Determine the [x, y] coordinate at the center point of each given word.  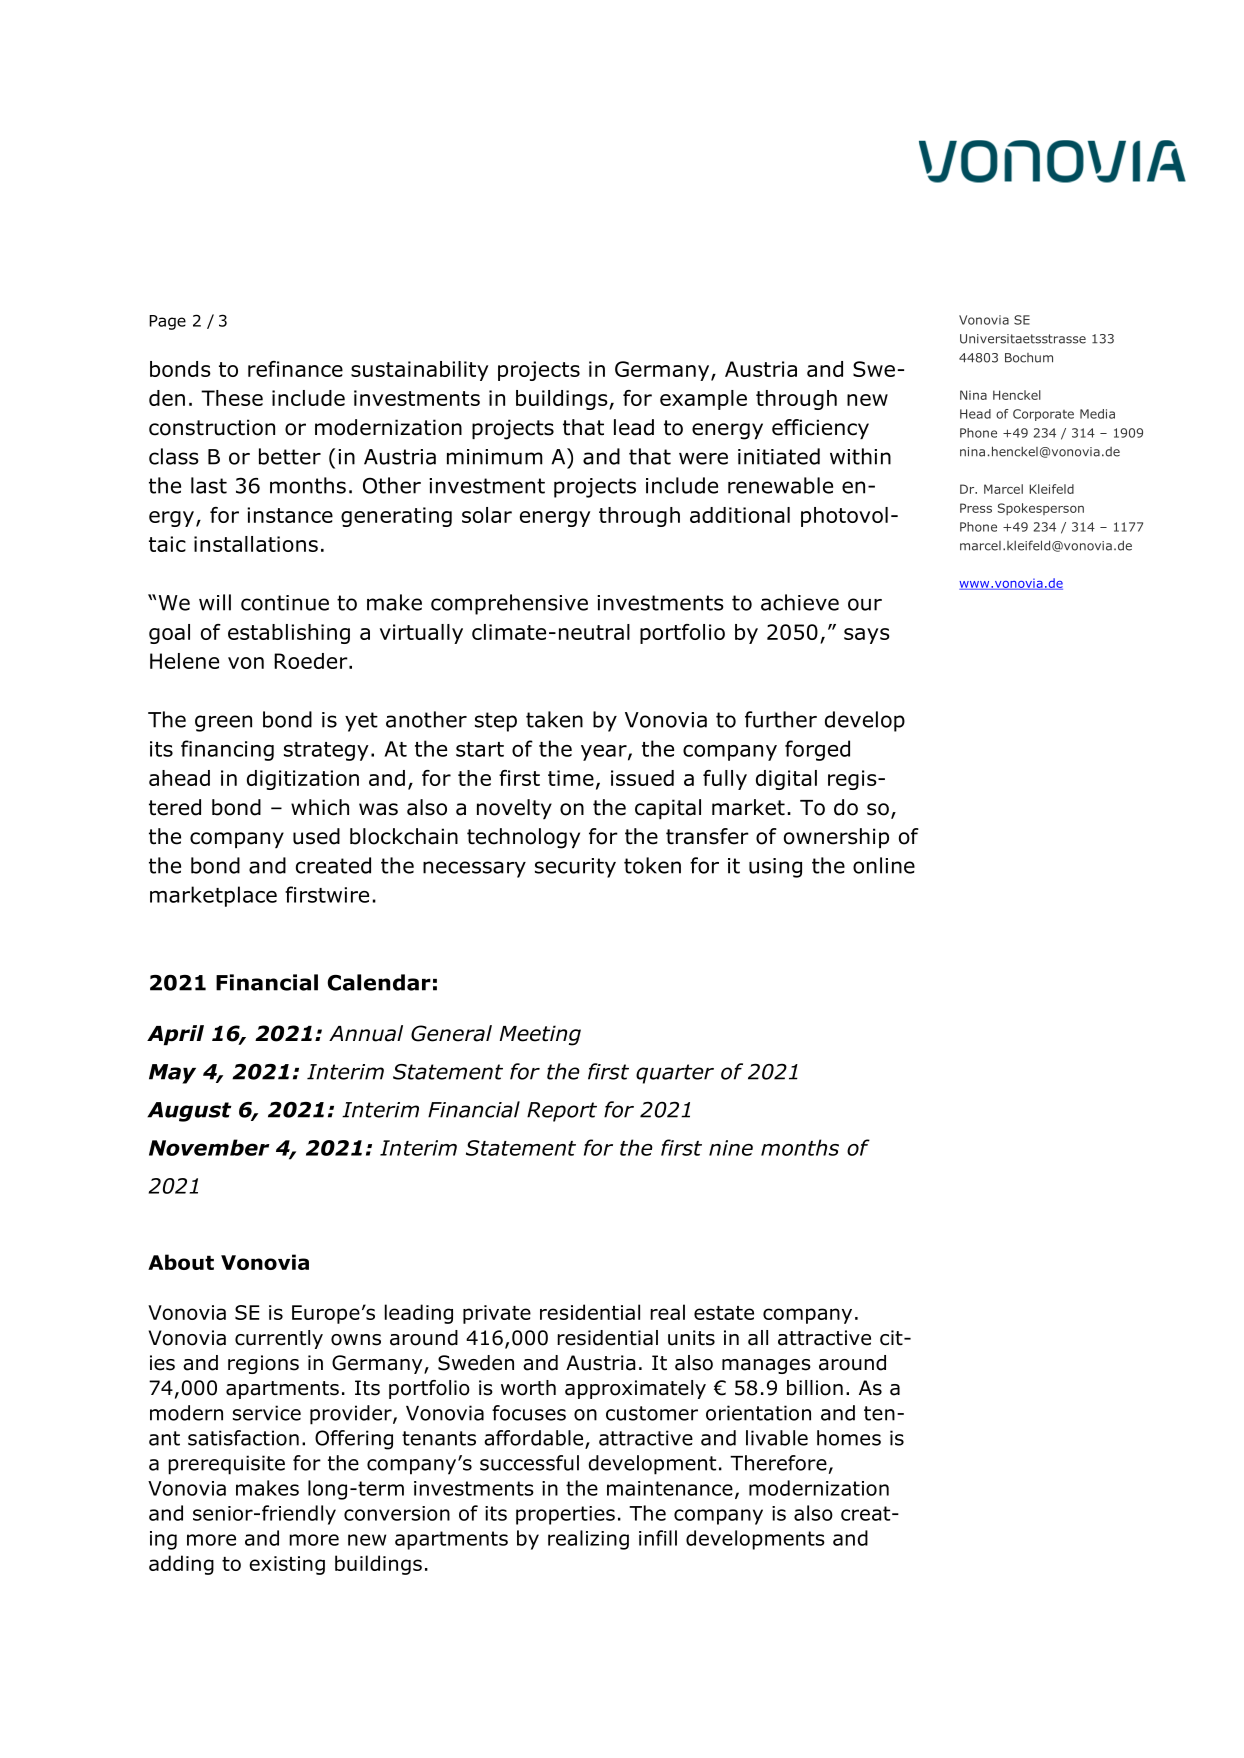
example [703, 400]
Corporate [1043, 415]
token [652, 865]
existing [287, 1565]
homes [849, 1438]
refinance [295, 369]
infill [658, 1538]
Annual [366, 1033]
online [884, 865]
